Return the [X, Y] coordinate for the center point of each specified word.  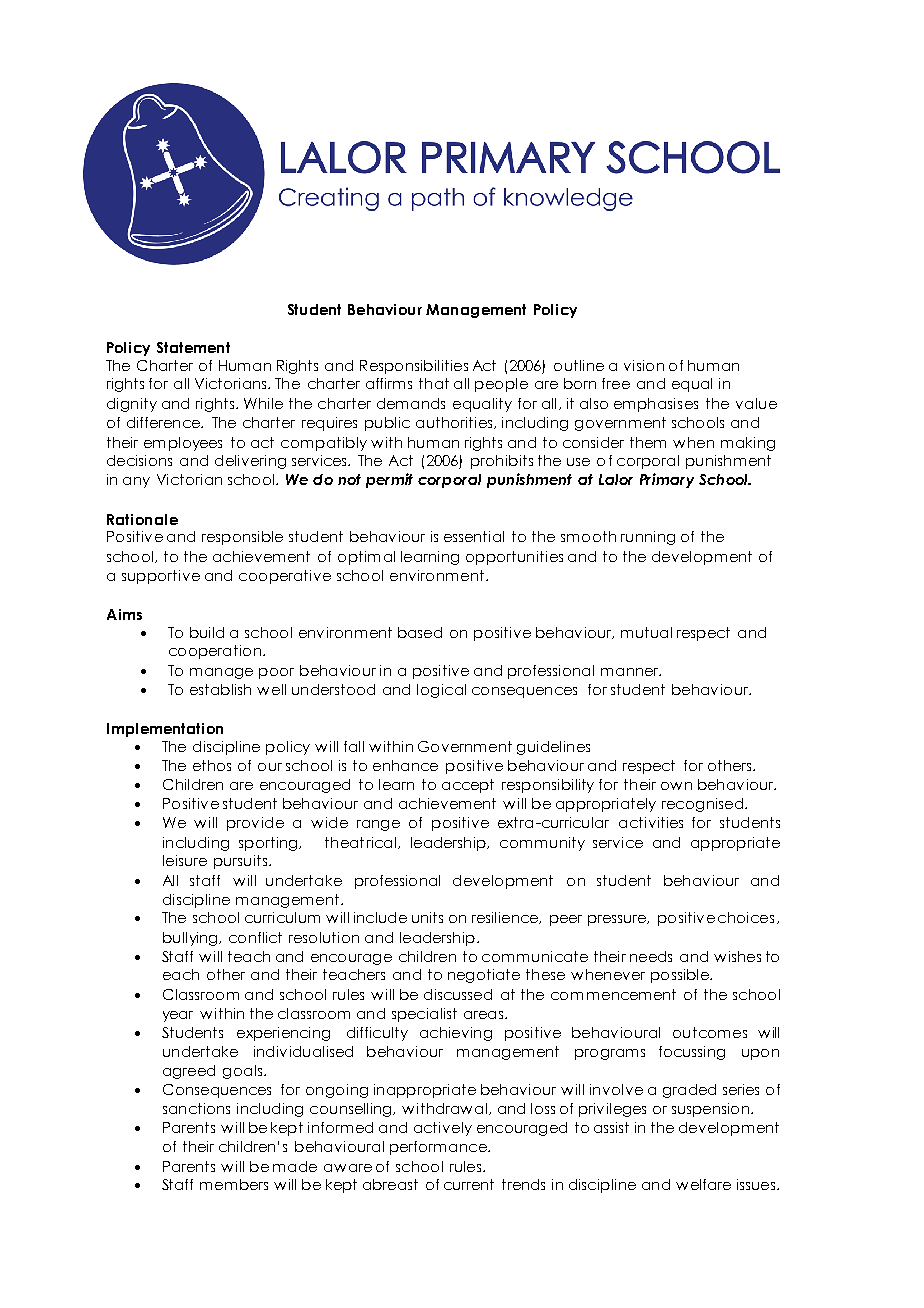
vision [644, 365]
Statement [193, 347]
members [234, 1184]
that [434, 383]
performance [439, 1148]
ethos [212, 765]
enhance [405, 765]
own [676, 786]
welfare [703, 1184]
